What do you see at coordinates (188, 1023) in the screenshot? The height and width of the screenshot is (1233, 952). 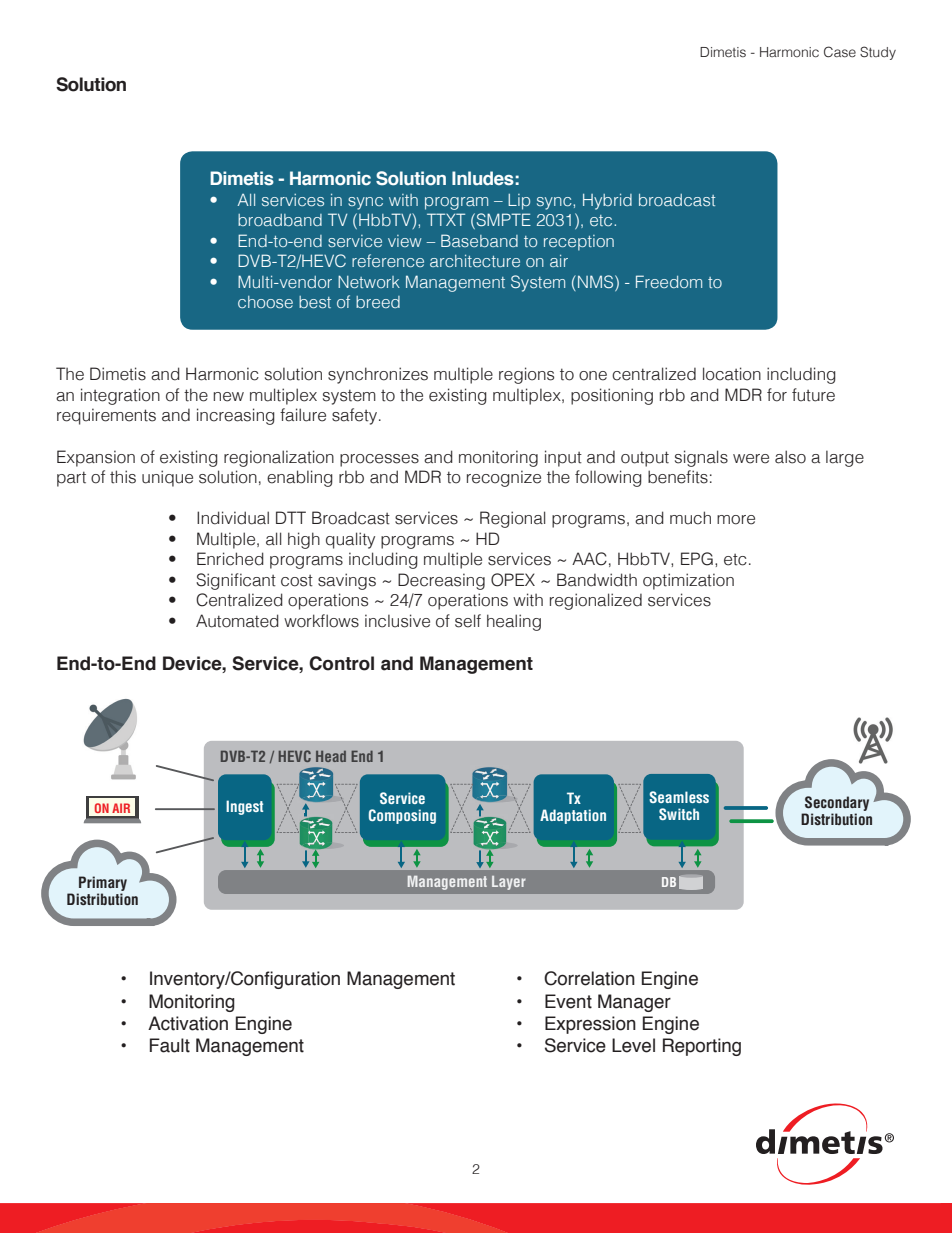 I see `Activation` at bounding box center [188, 1023].
